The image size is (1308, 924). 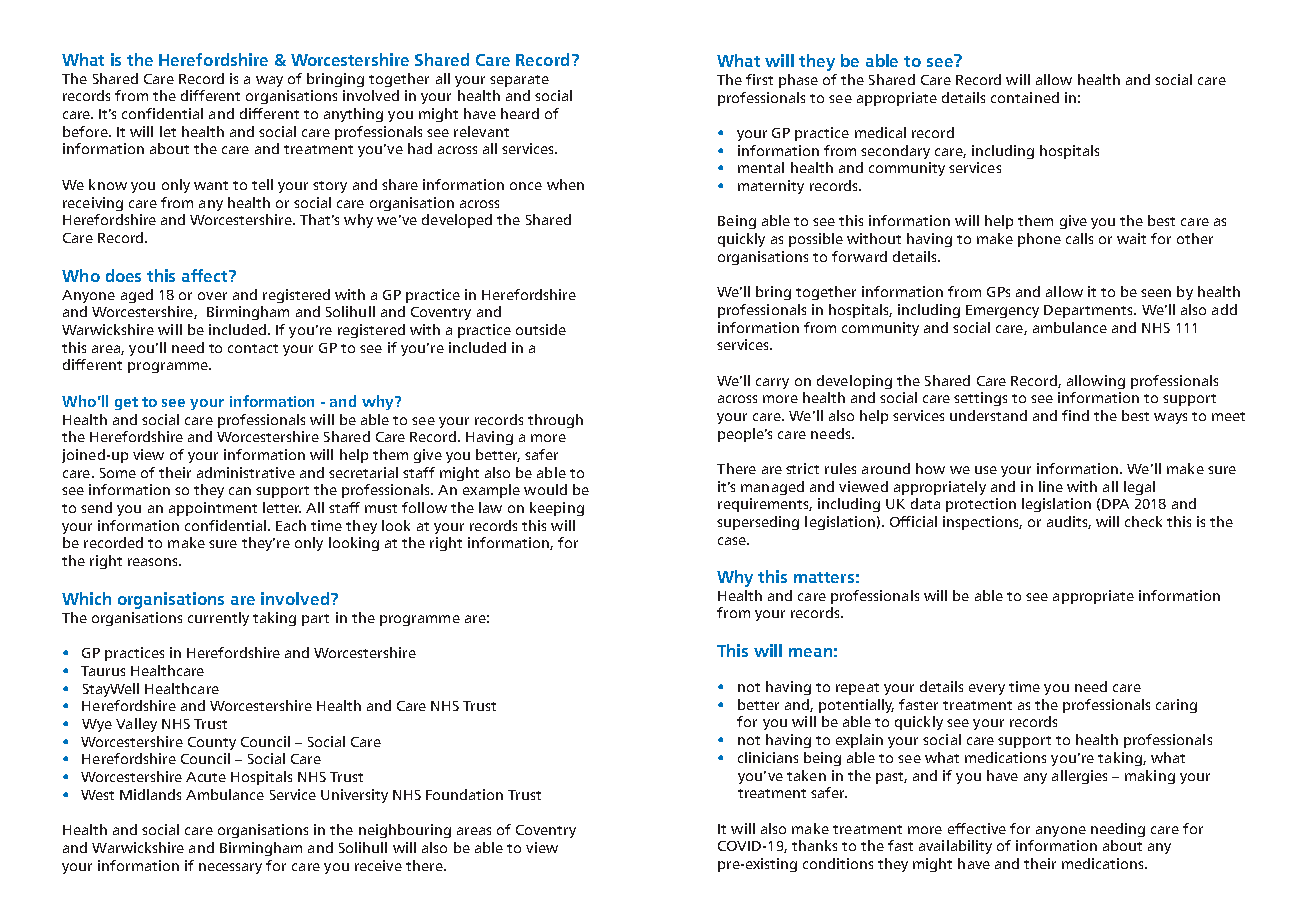 I want to click on first, so click(x=759, y=79).
